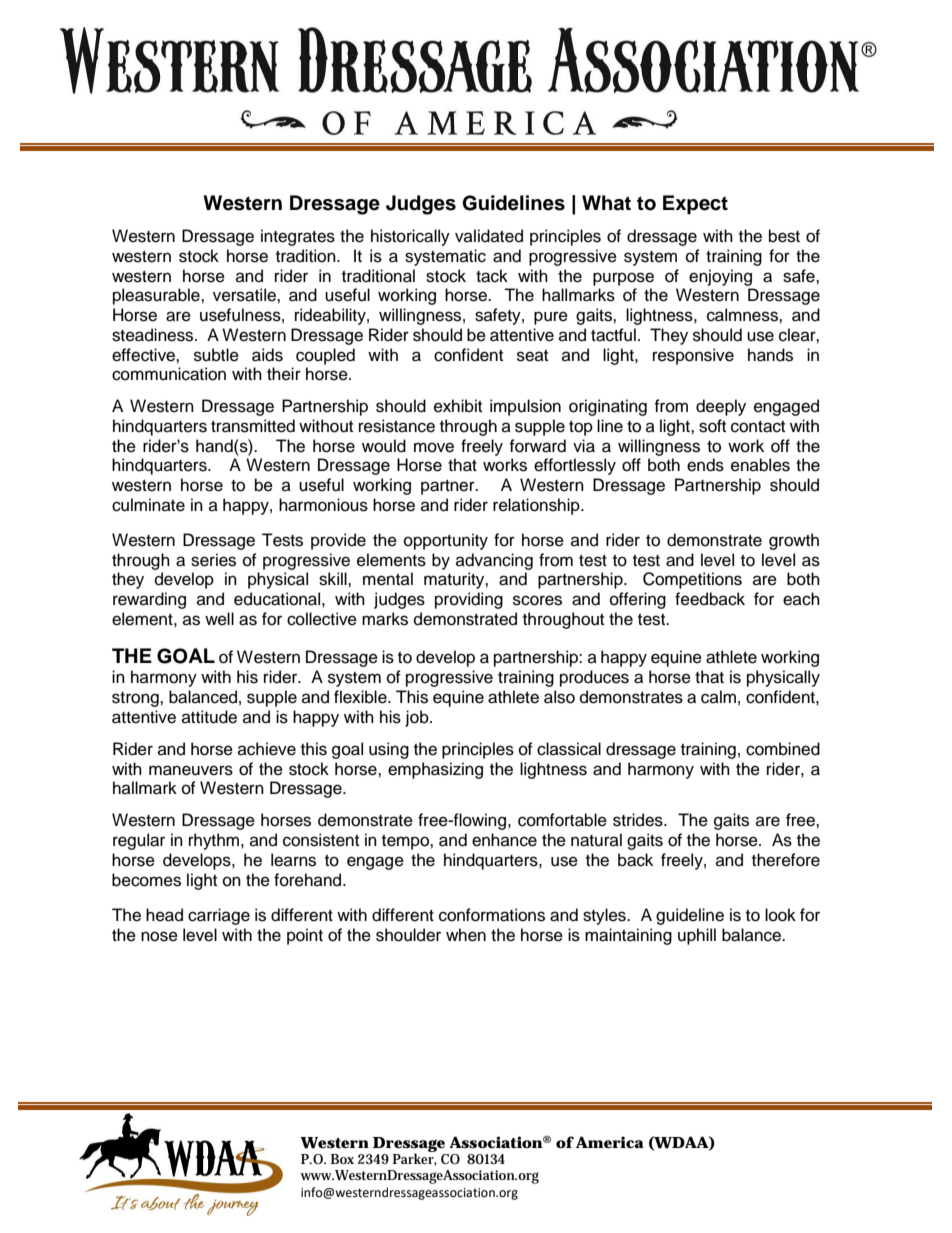  Describe the element at coordinates (418, 718) in the document. I see `job` at that location.
